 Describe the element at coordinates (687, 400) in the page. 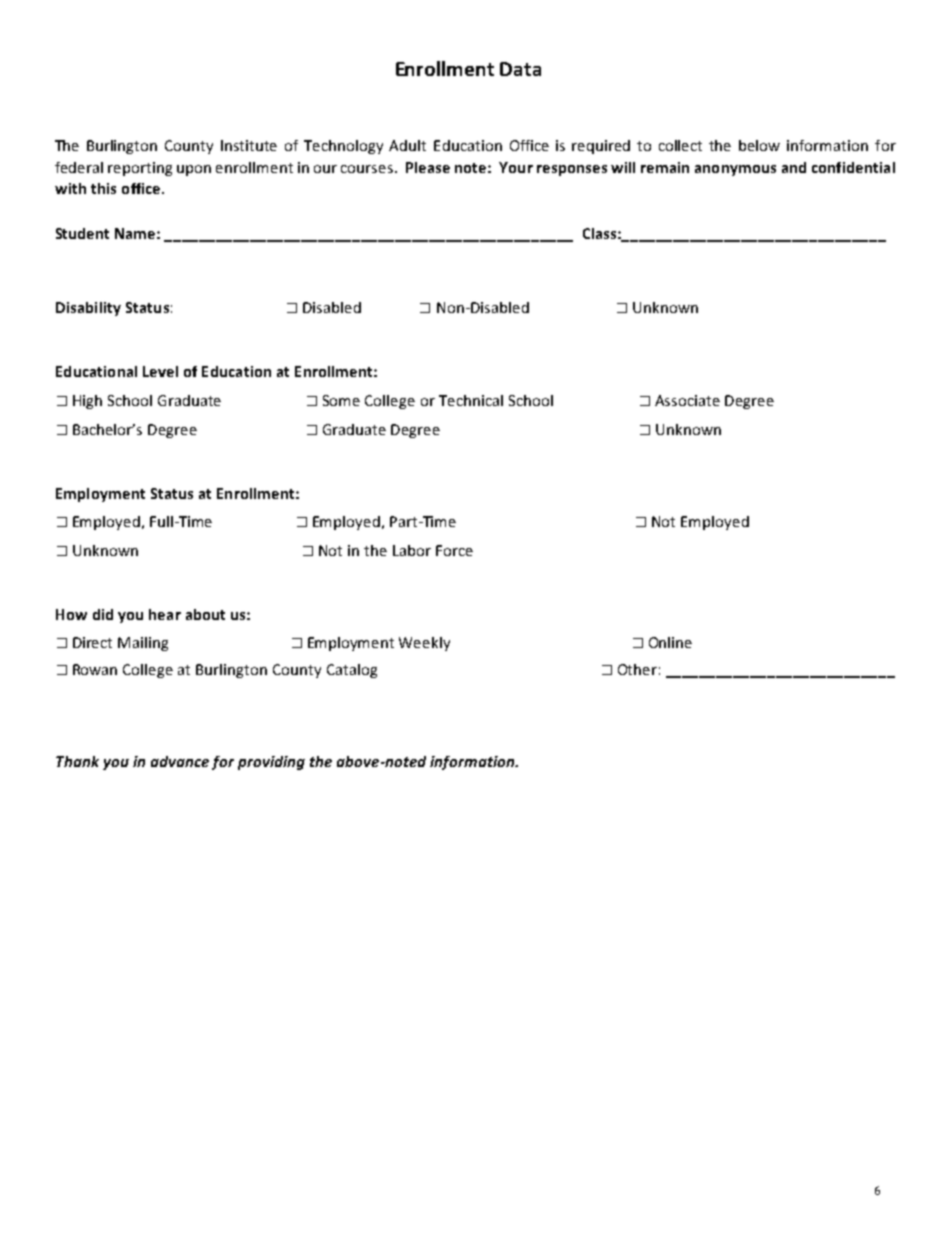

I see `Associate` at that location.
